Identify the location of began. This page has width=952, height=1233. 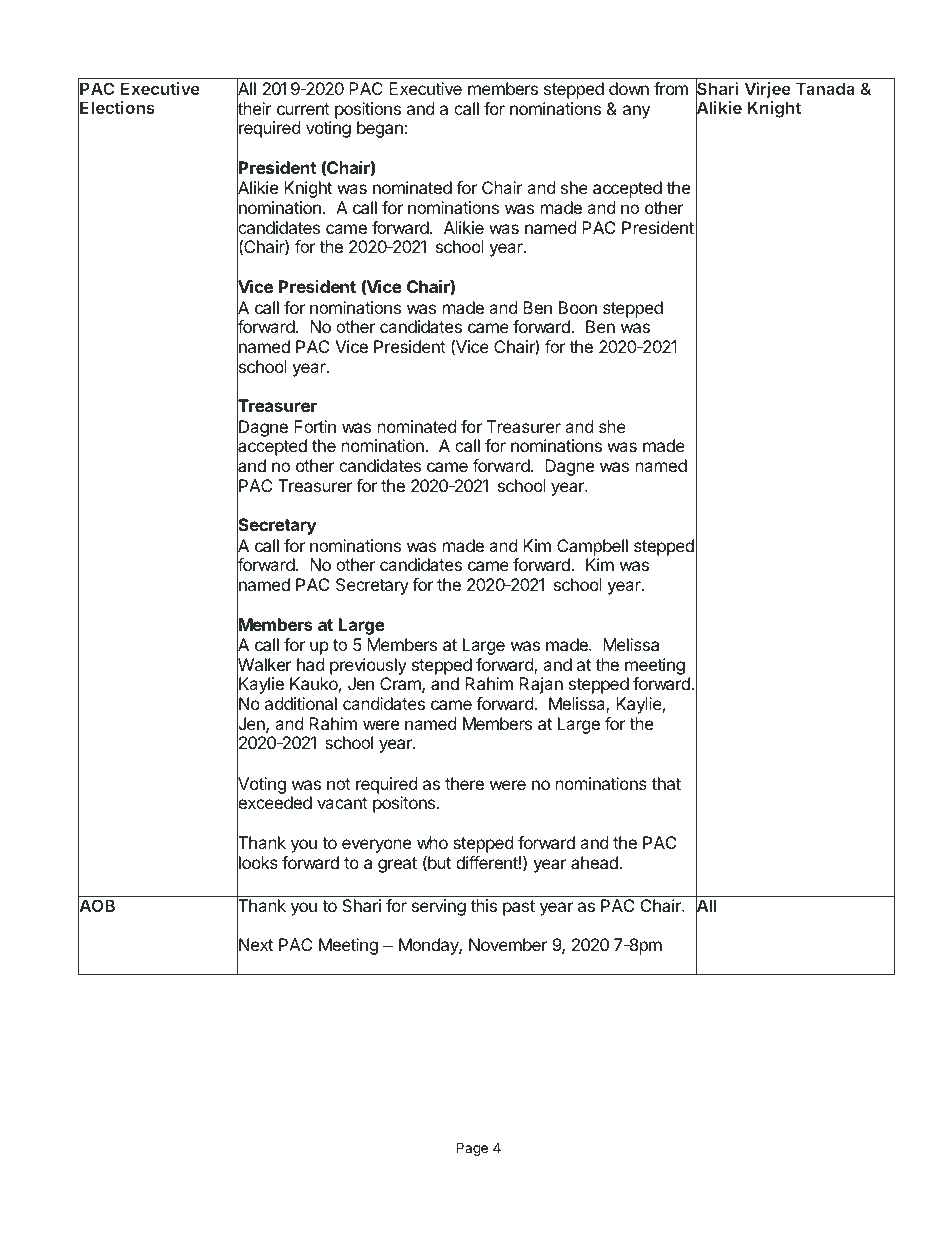
(381, 129).
